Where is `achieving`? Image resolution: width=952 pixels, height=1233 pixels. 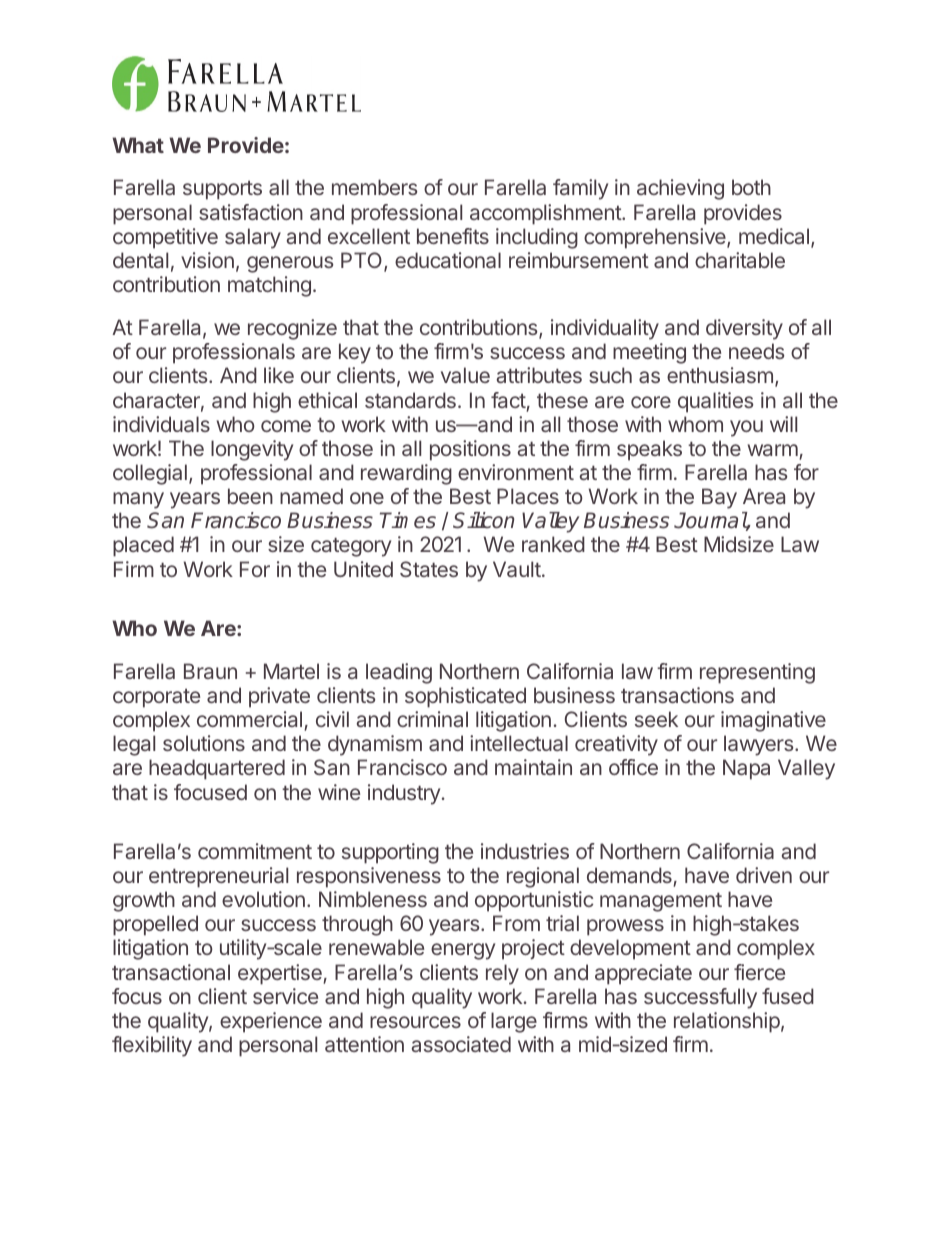 achieving is located at coordinates (680, 189).
